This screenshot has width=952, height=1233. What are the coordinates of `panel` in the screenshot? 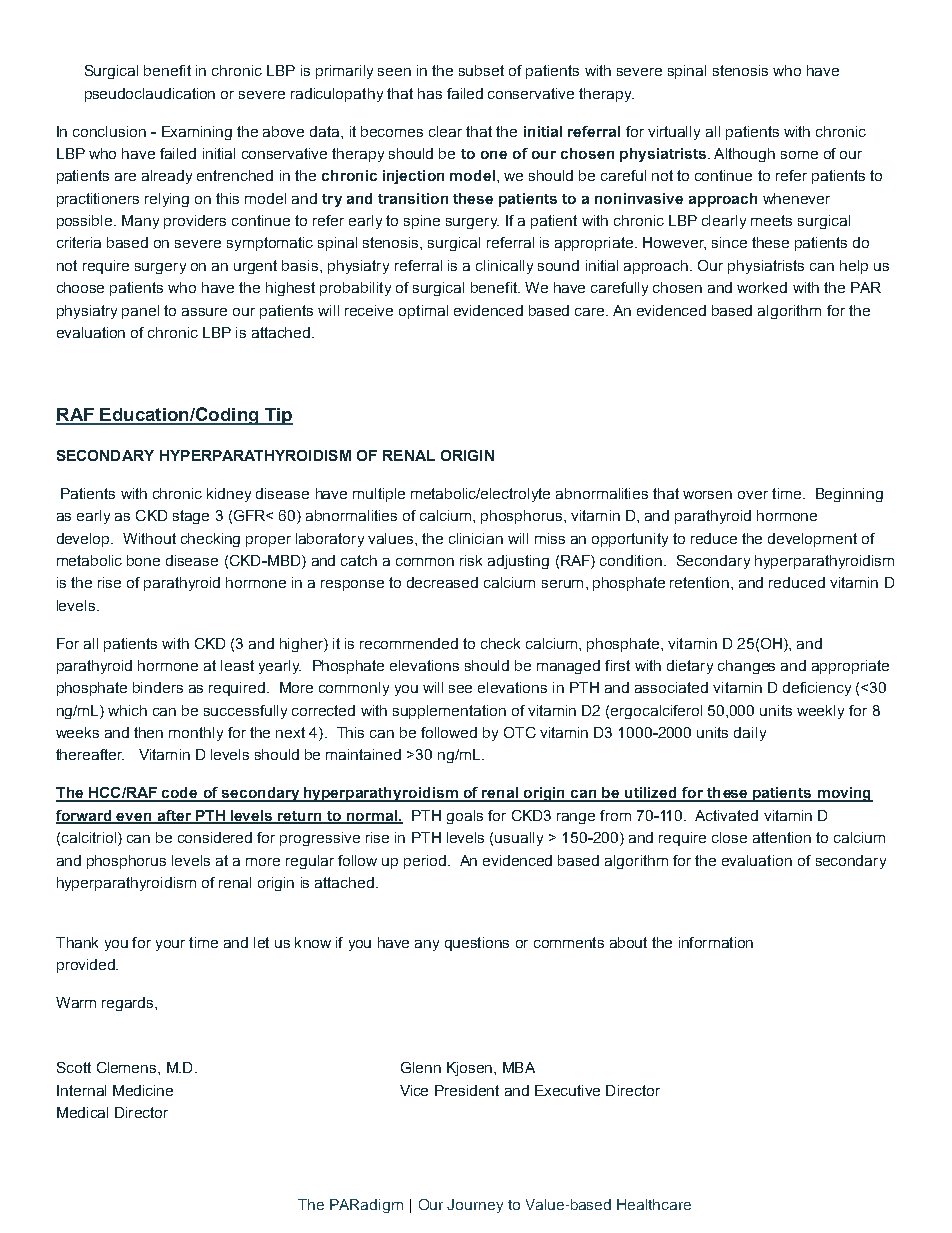 It's located at (140, 312).
